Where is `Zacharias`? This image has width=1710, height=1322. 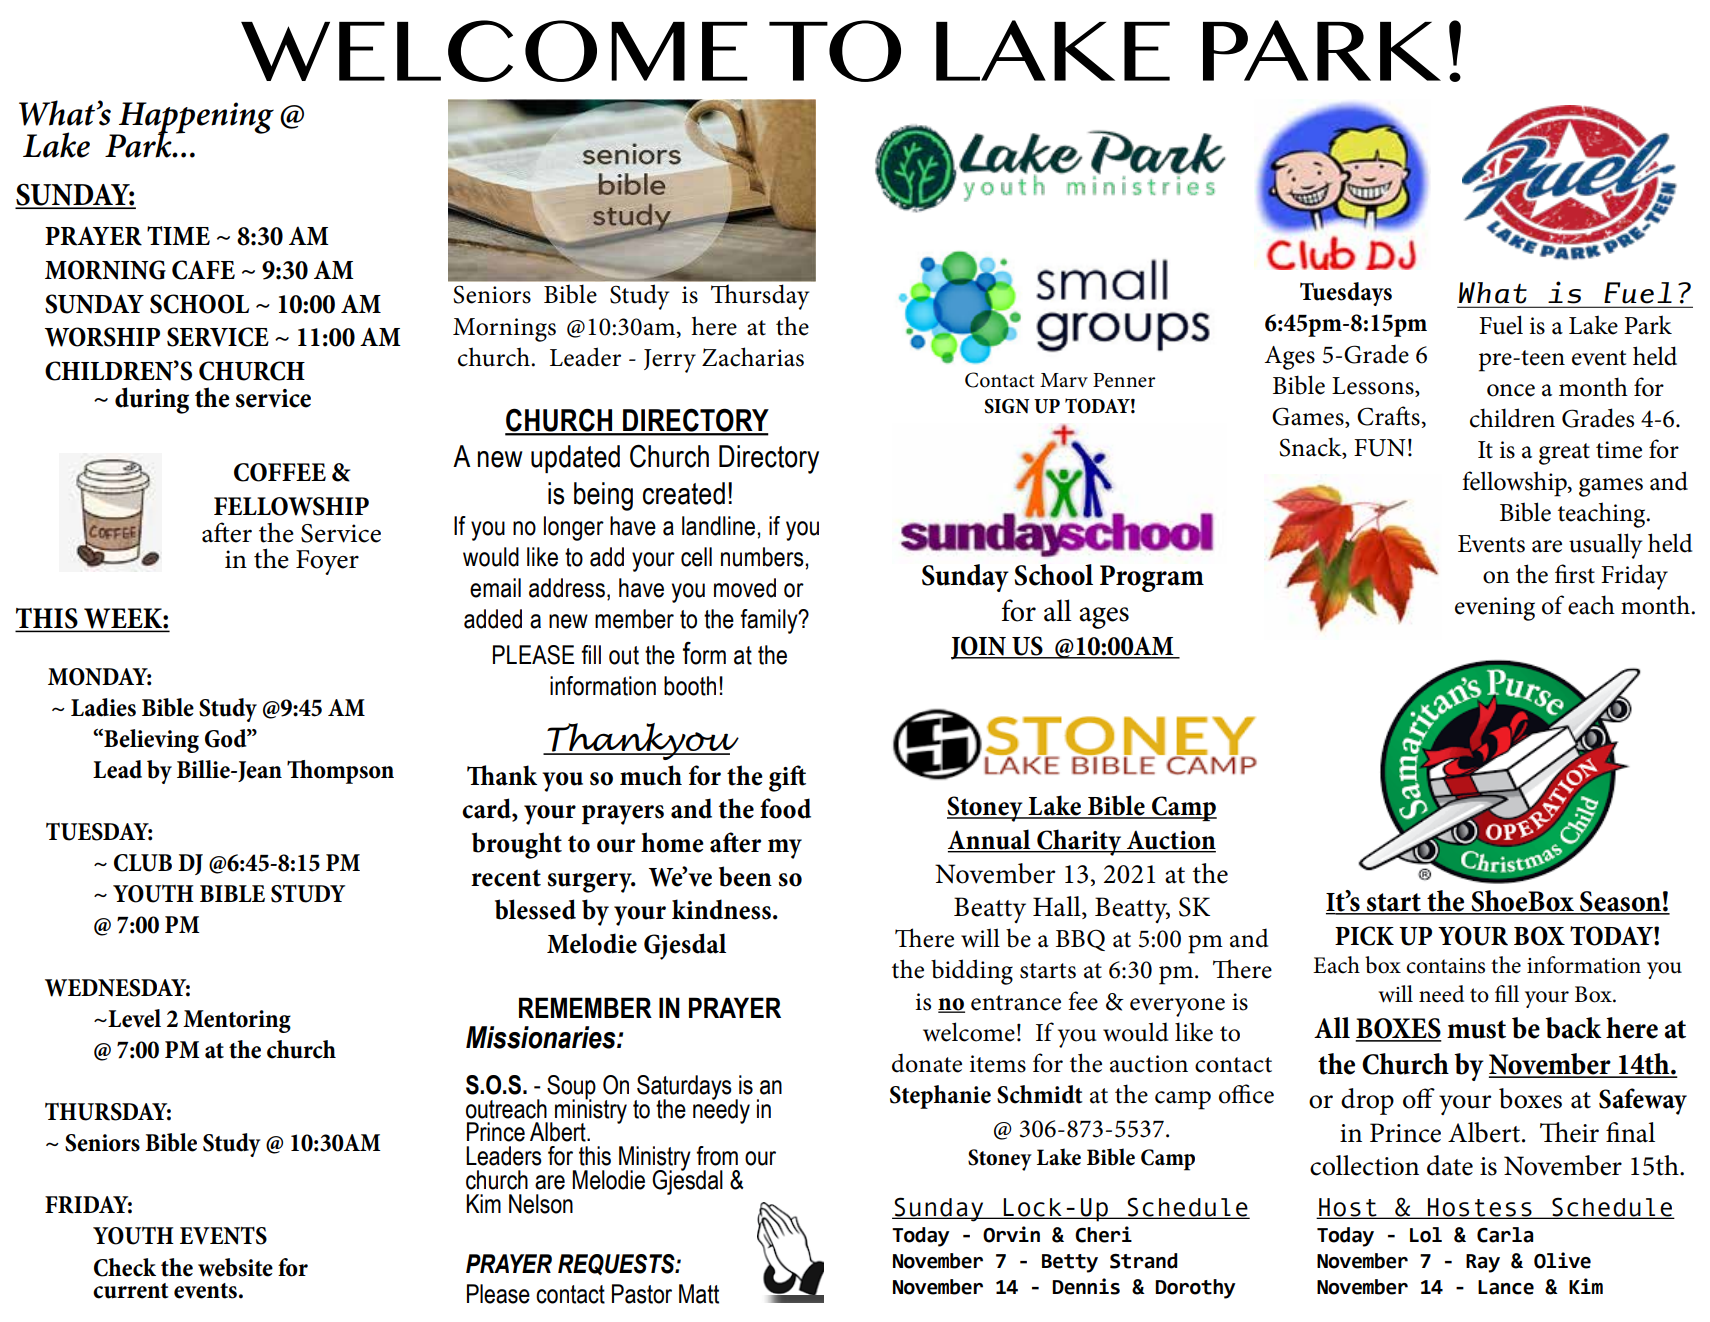
Zacharias is located at coordinates (753, 357).
